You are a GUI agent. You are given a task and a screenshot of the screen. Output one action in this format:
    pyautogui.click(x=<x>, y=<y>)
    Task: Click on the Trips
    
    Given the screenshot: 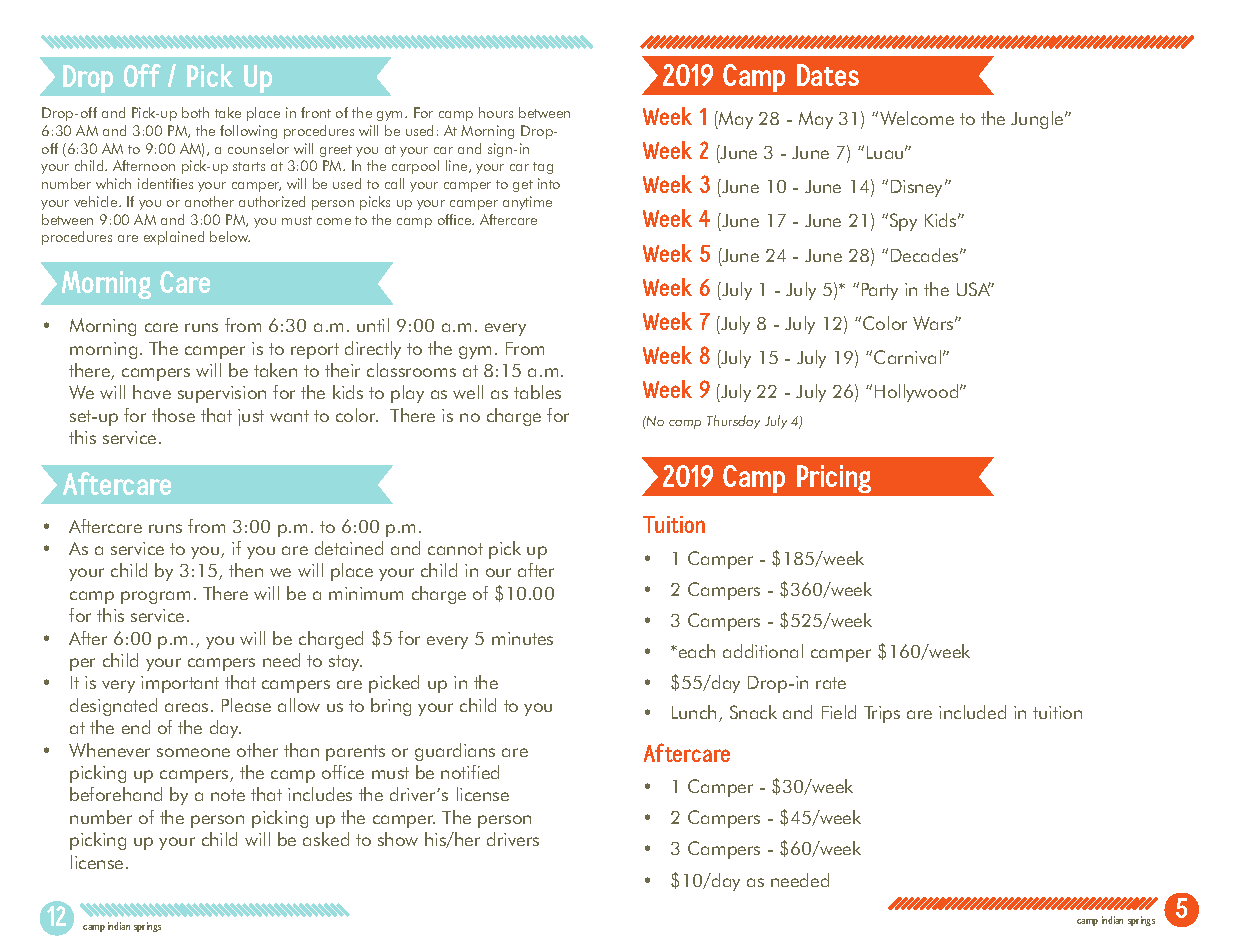 What is the action you would take?
    pyautogui.click(x=882, y=714)
